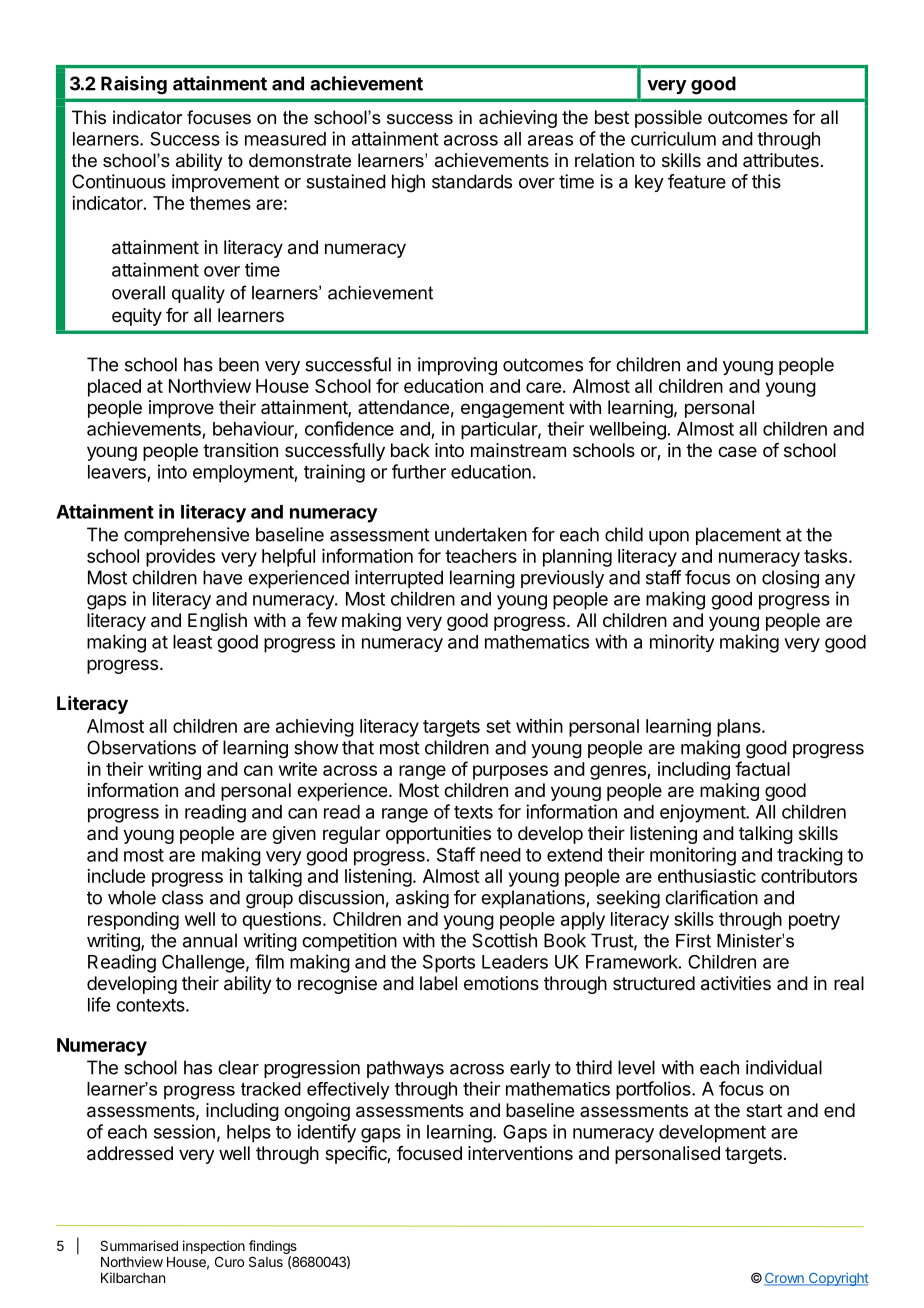 Image resolution: width=924 pixels, height=1308 pixels. What do you see at coordinates (449, 963) in the page?
I see `Sports` at bounding box center [449, 963].
